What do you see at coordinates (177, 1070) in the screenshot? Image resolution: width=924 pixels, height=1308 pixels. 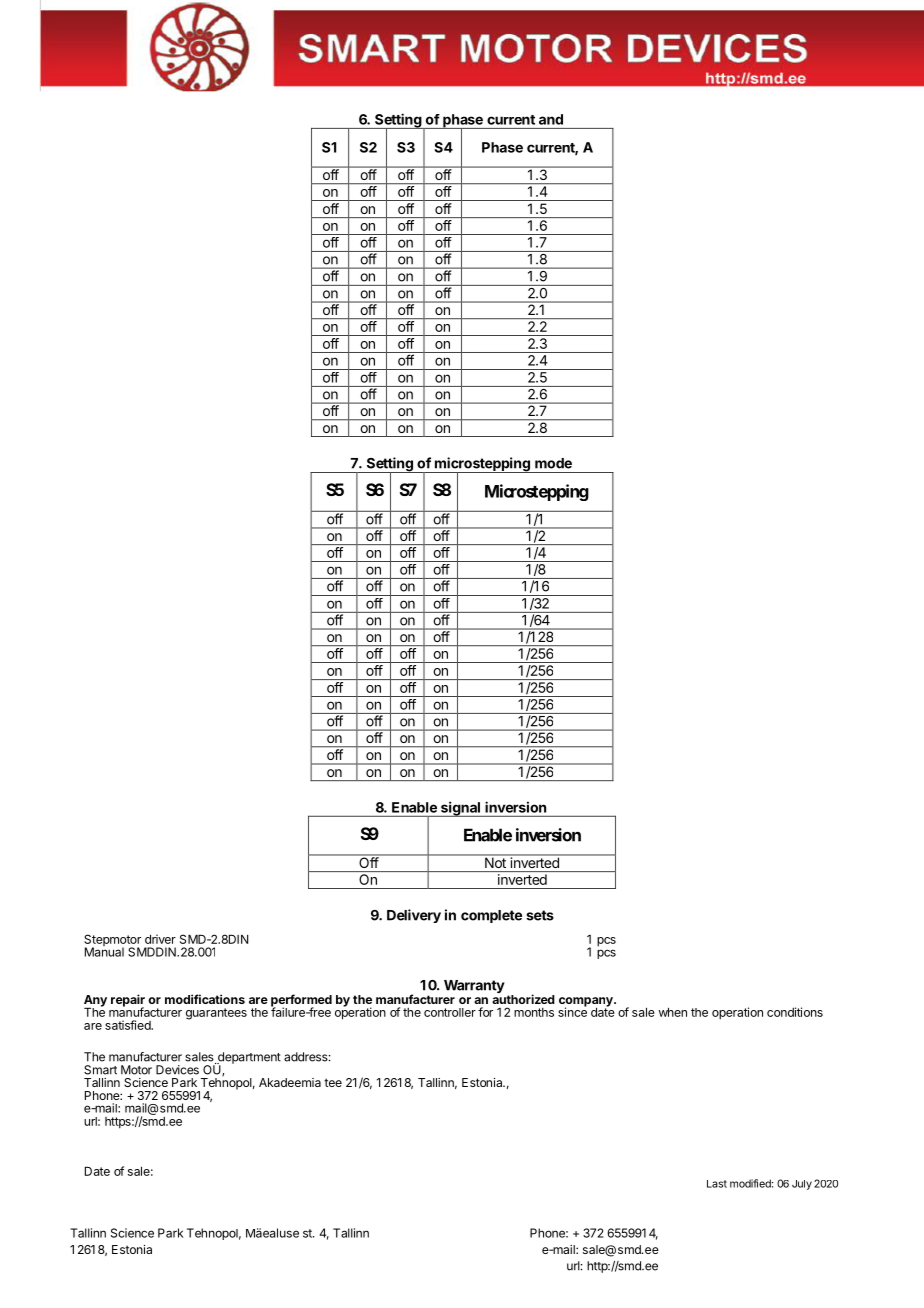 I see `Devices` at bounding box center [177, 1070].
